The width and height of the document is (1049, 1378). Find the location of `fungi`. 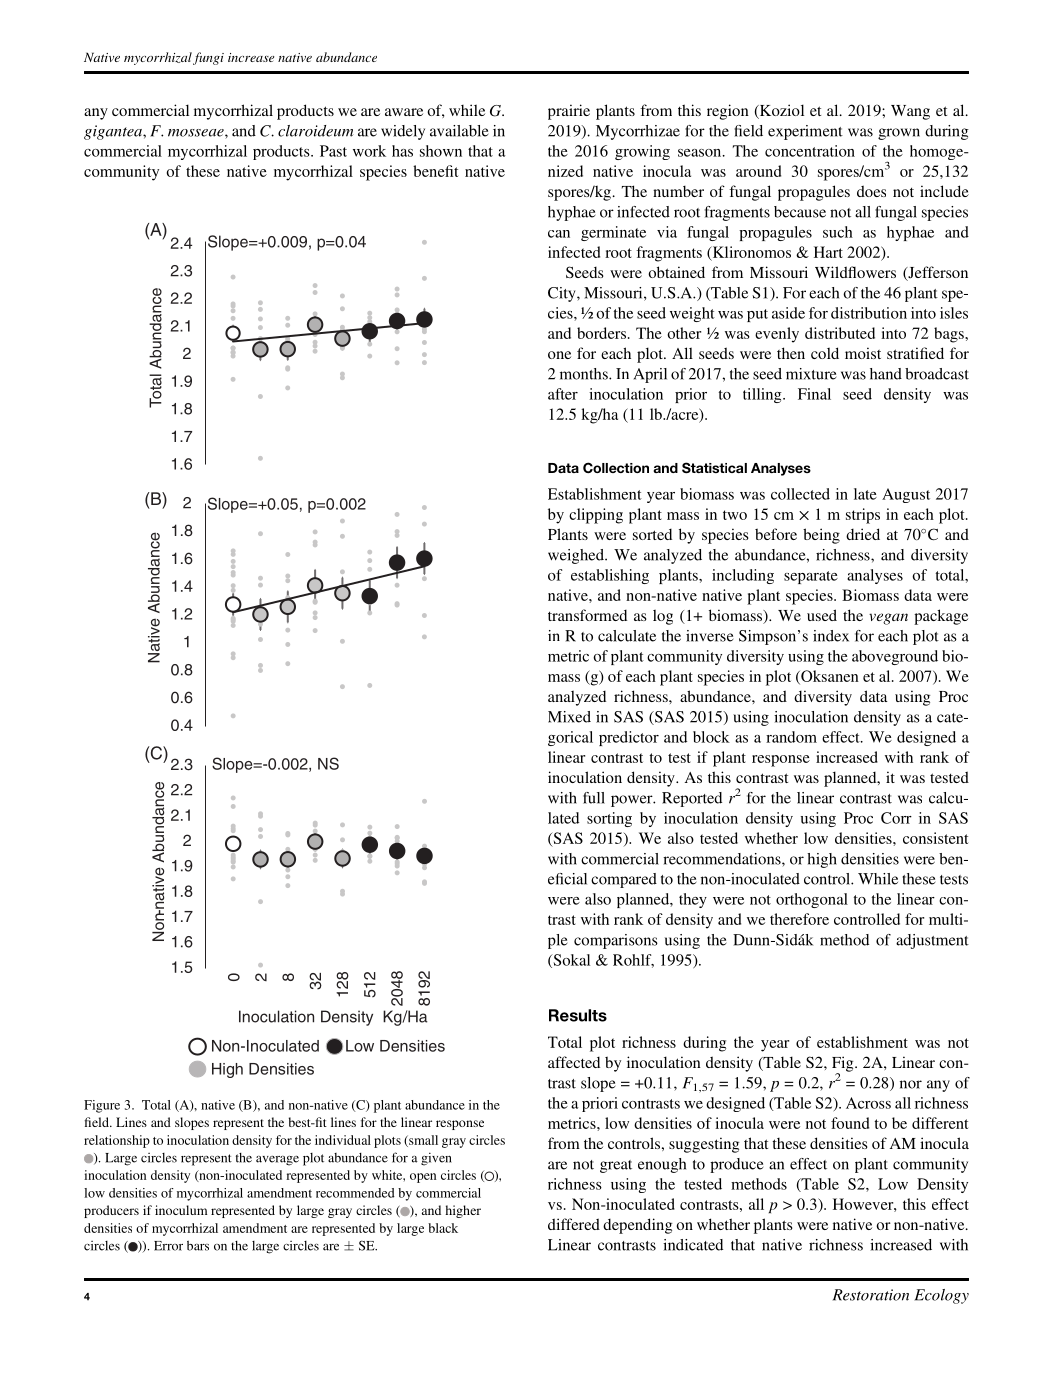

fungi is located at coordinates (208, 58).
